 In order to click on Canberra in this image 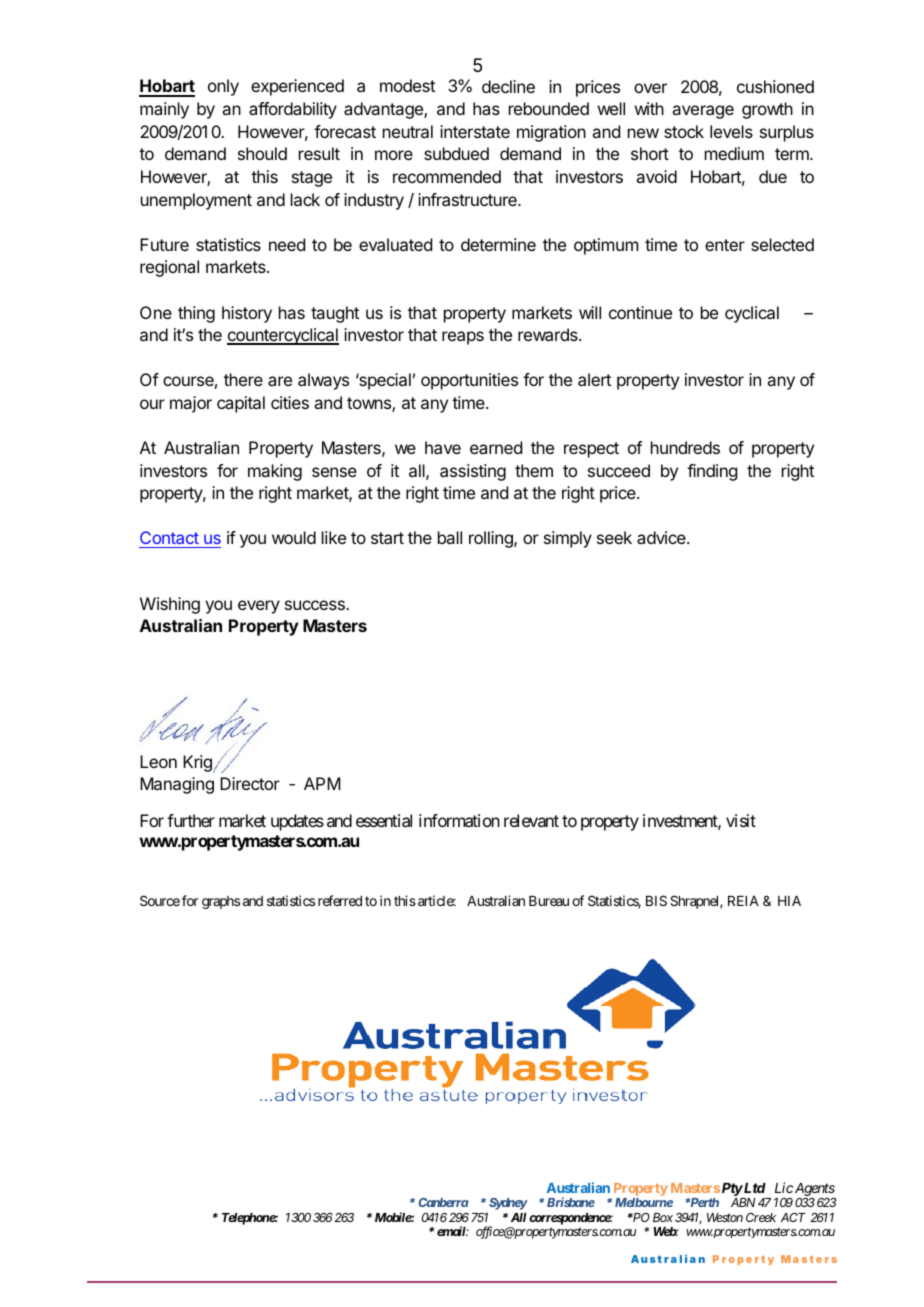, I will do `click(443, 1202)`.
